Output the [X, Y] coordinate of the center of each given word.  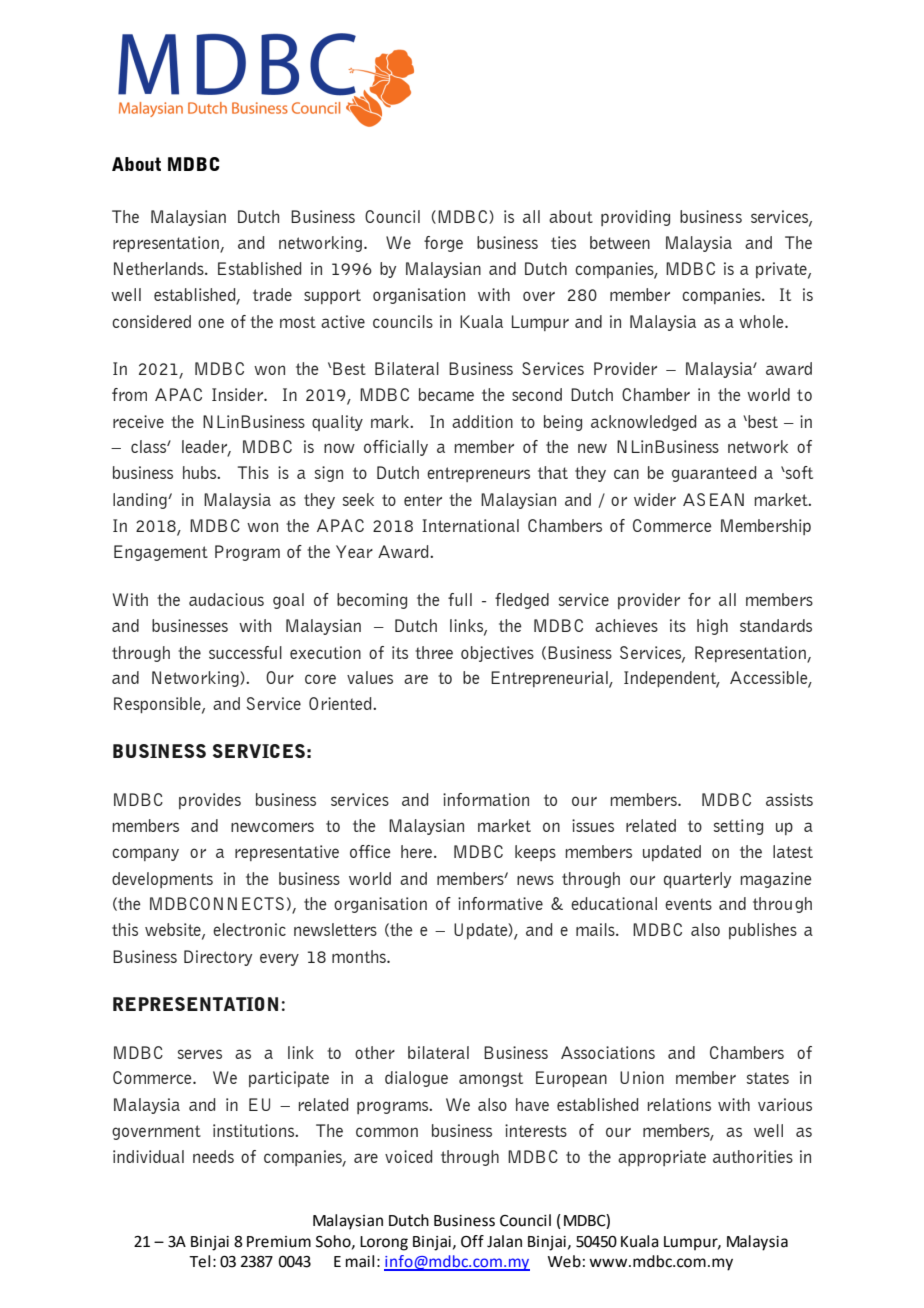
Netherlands [160, 268]
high [712, 627]
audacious [226, 599]
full [460, 599]
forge [443, 244]
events [688, 904]
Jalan [504, 1241]
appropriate [662, 1158]
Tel [199, 1261]
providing [635, 218]
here [418, 851]
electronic [249, 929]
